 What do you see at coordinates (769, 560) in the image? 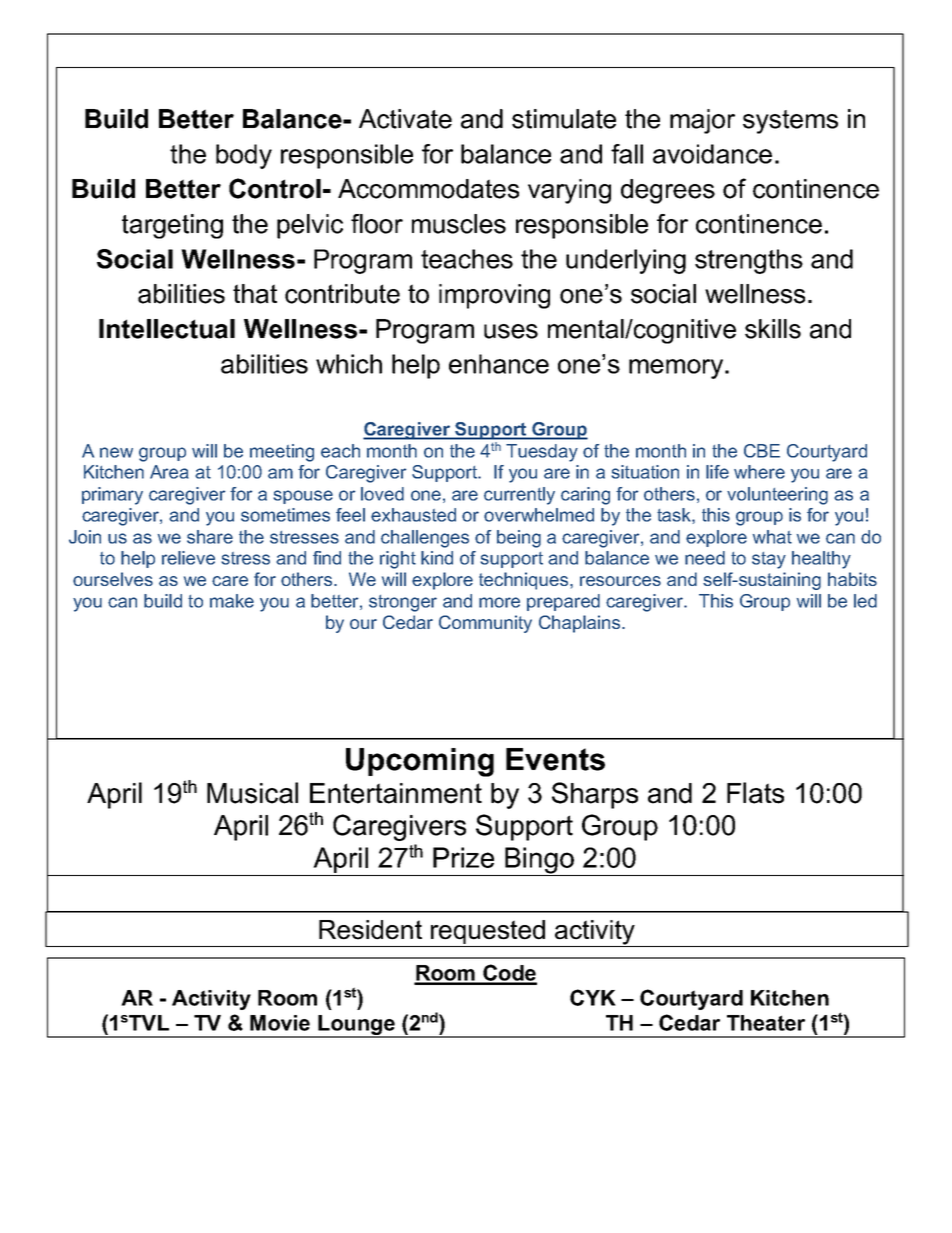
I see `stay` at bounding box center [769, 560].
